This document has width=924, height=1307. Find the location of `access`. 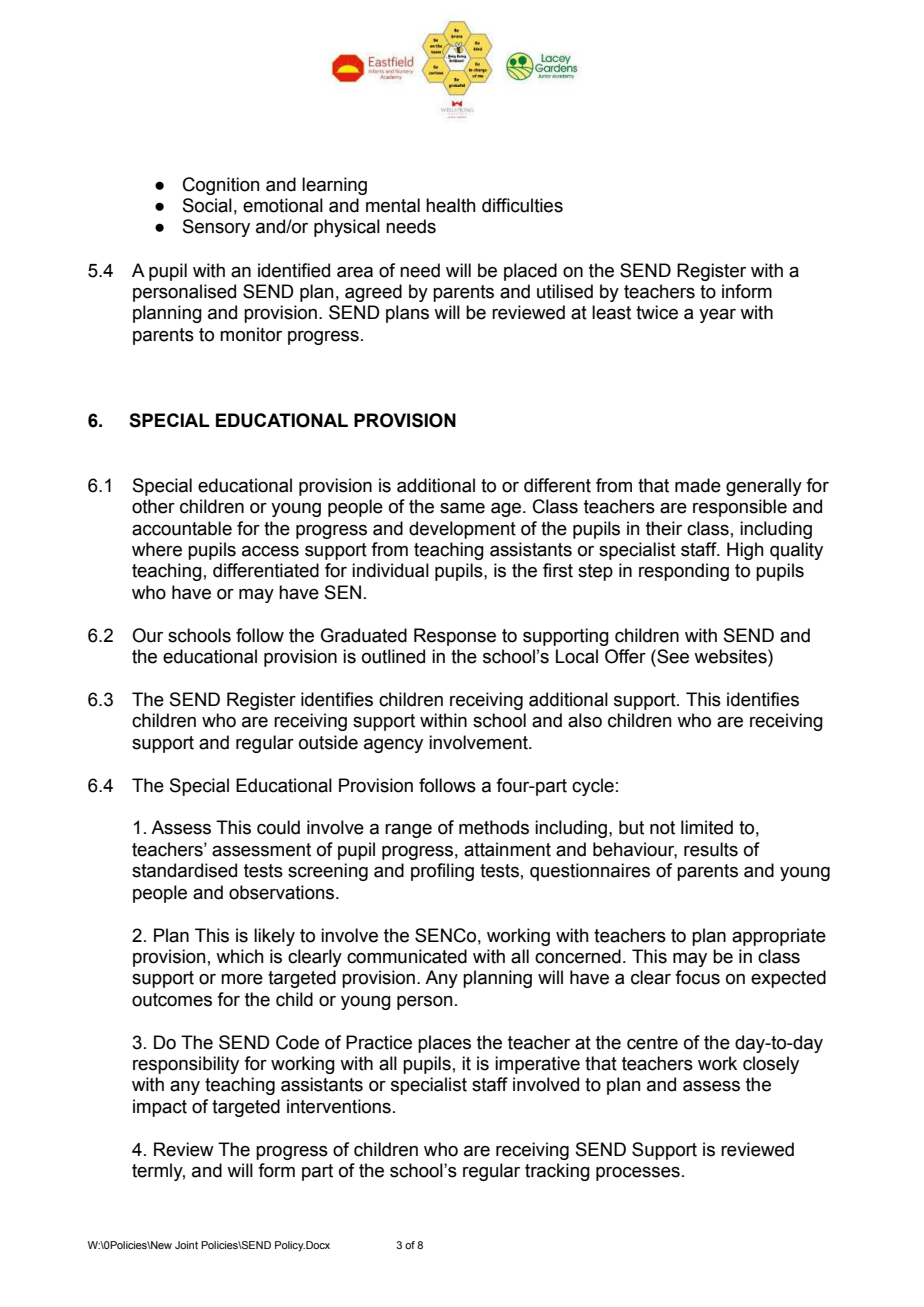

access is located at coordinates (270, 551).
